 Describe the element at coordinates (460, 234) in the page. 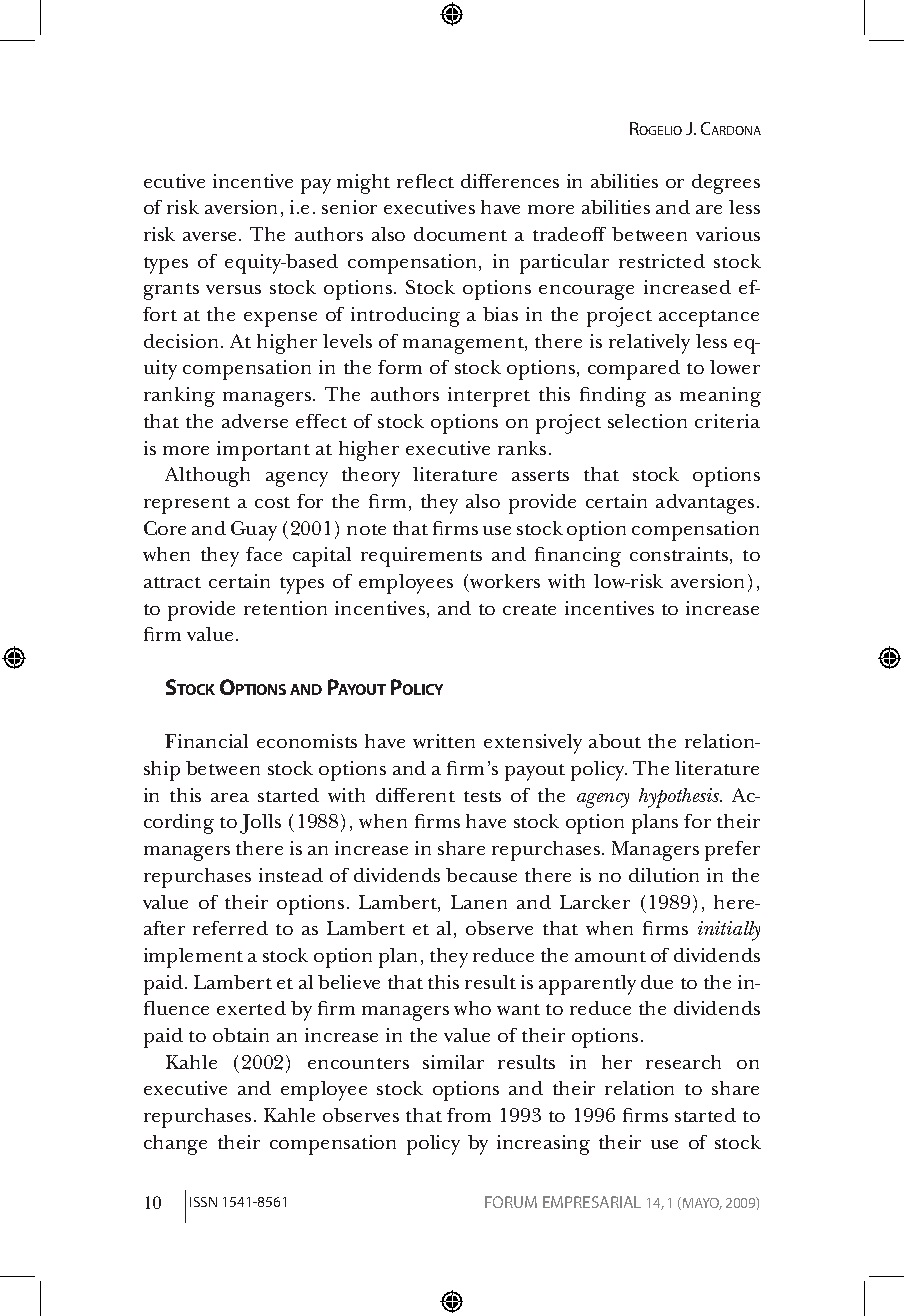

I see `document` at that location.
